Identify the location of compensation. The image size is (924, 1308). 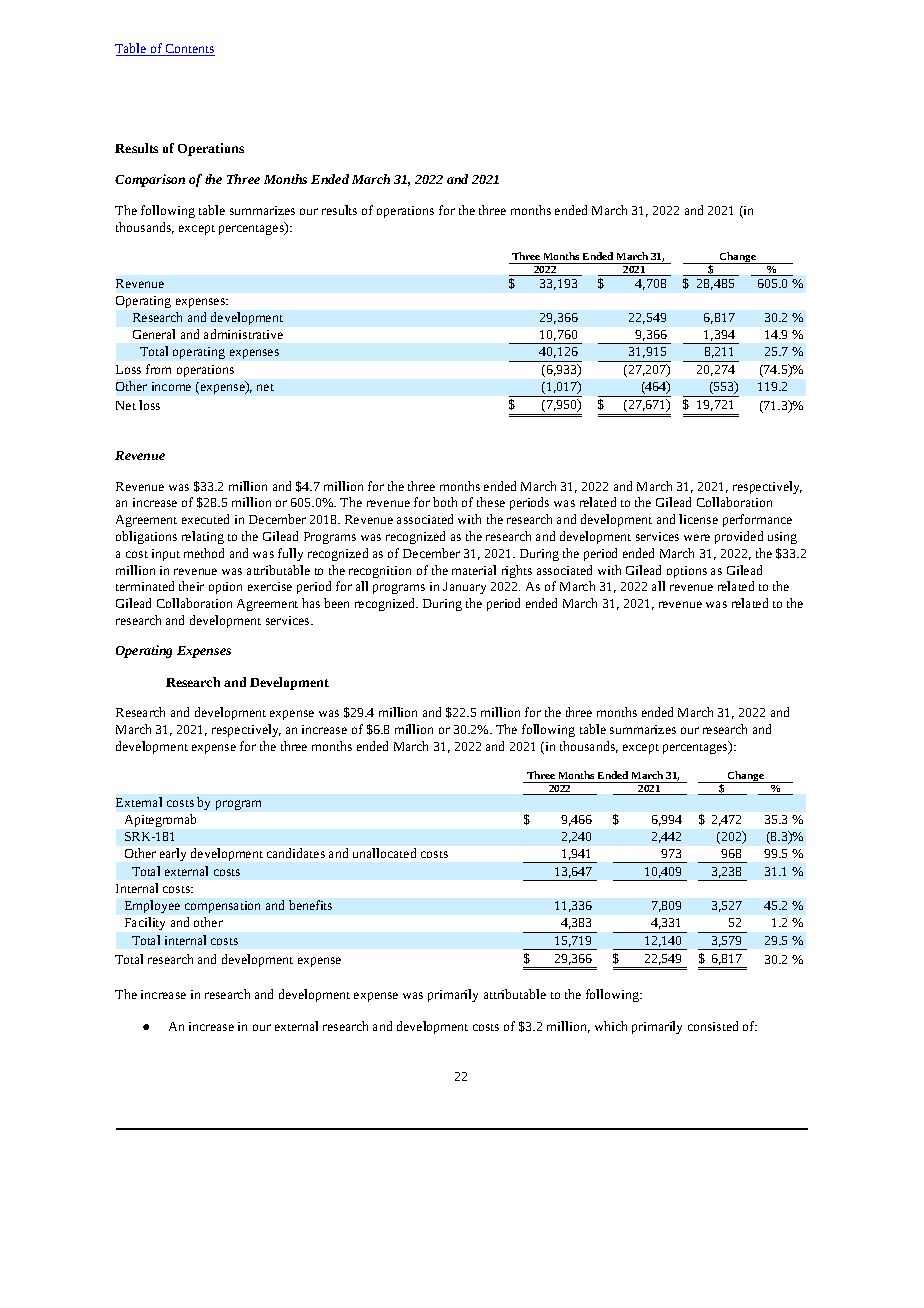
(222, 907).
